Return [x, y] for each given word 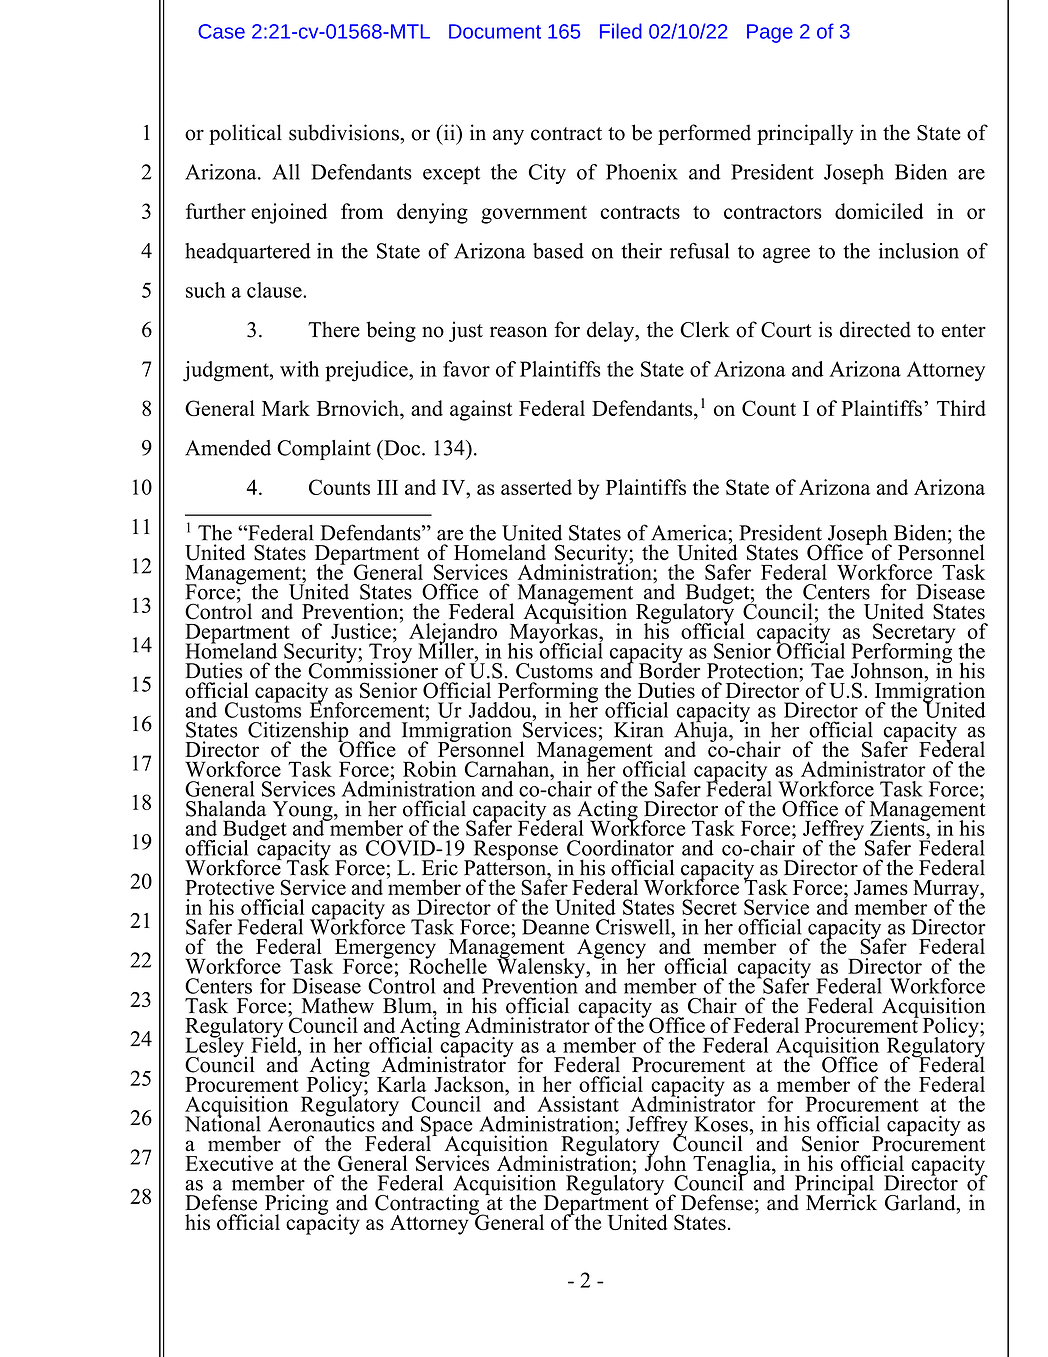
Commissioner [373, 669]
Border [669, 669]
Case [221, 31]
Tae [827, 671]
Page [770, 33]
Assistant [578, 1104]
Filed [621, 31]
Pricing [295, 1205]
